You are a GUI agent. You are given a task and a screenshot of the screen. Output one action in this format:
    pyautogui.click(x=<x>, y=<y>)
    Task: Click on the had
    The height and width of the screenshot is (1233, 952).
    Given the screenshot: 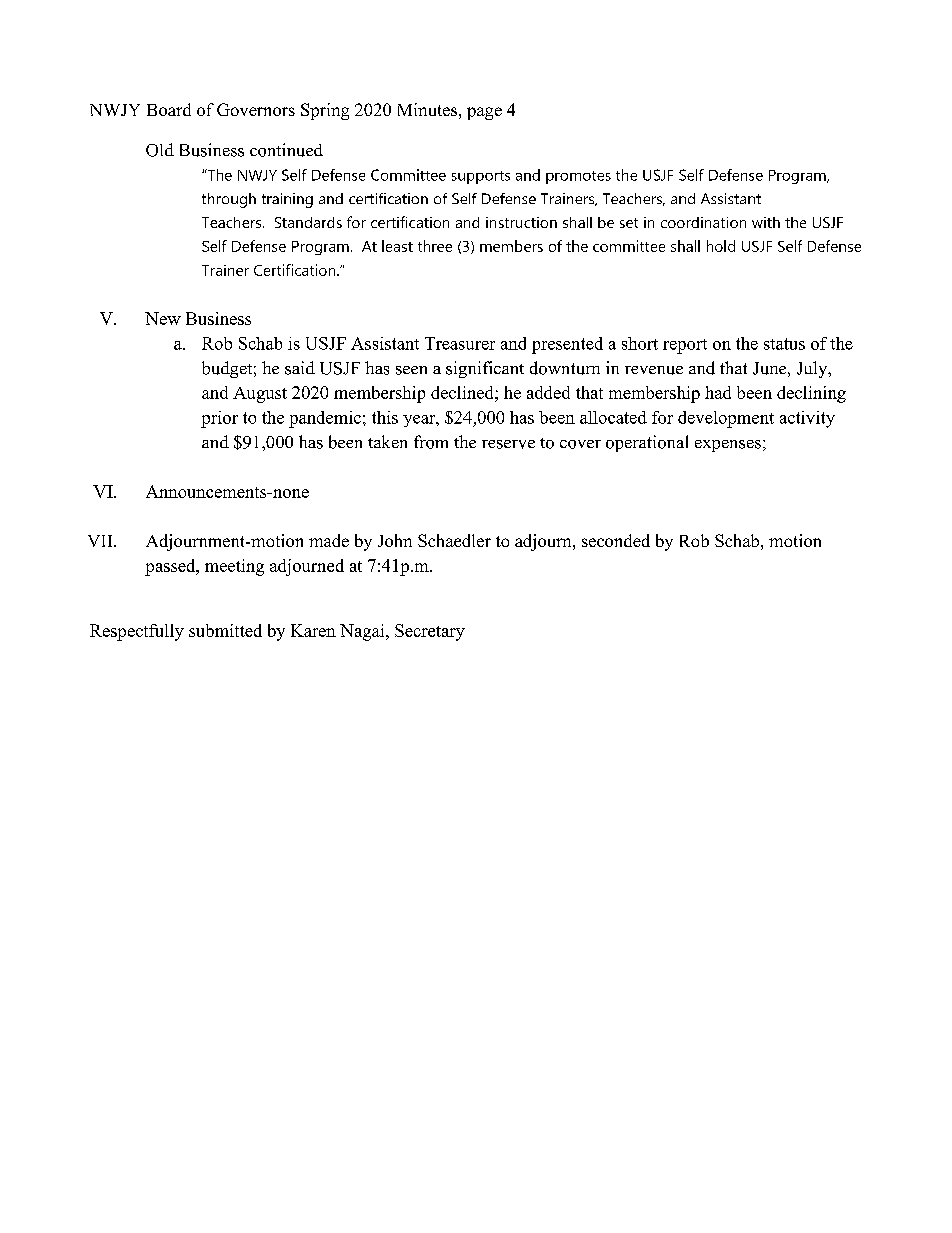 What is the action you would take?
    pyautogui.click(x=718, y=392)
